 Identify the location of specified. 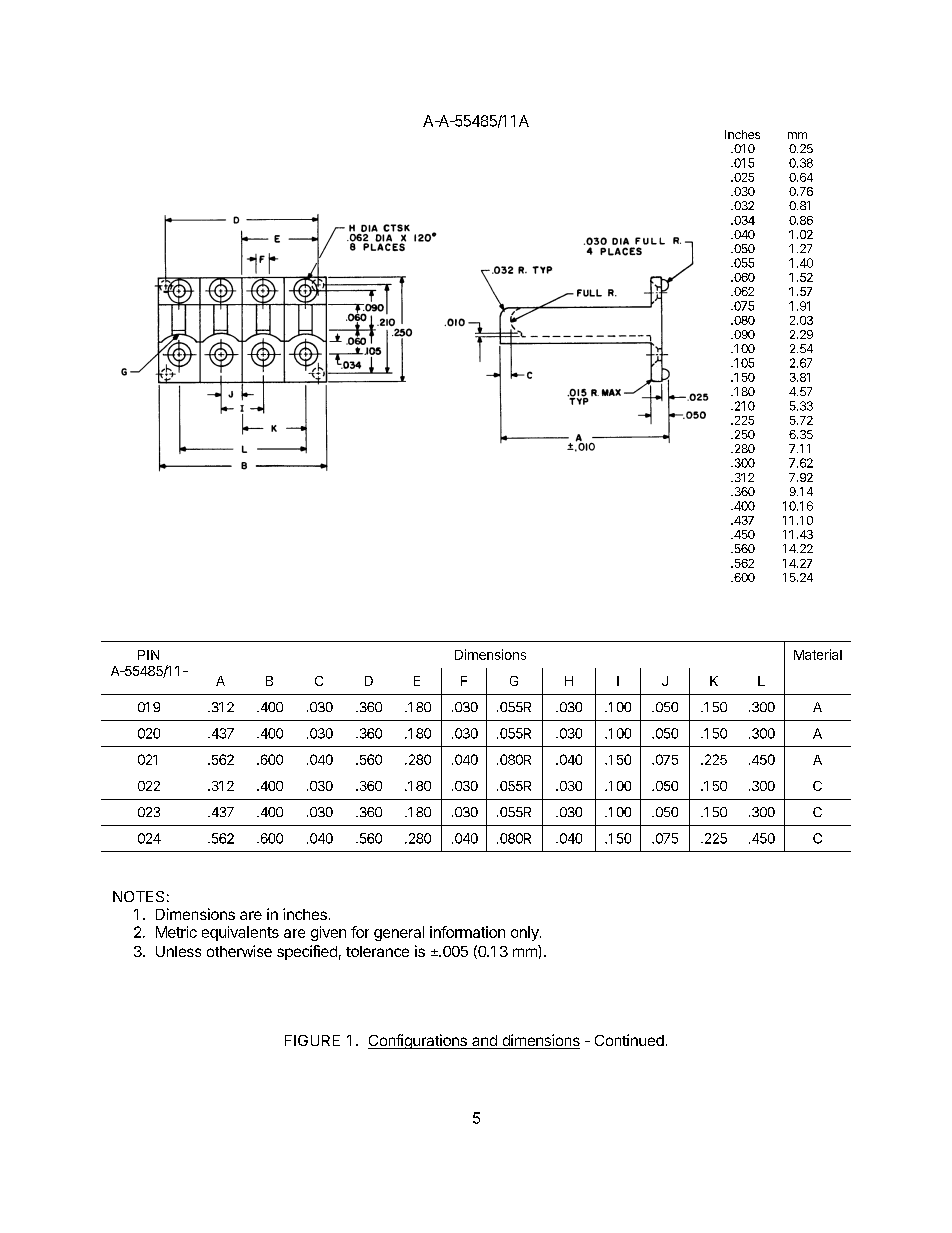
(307, 952).
